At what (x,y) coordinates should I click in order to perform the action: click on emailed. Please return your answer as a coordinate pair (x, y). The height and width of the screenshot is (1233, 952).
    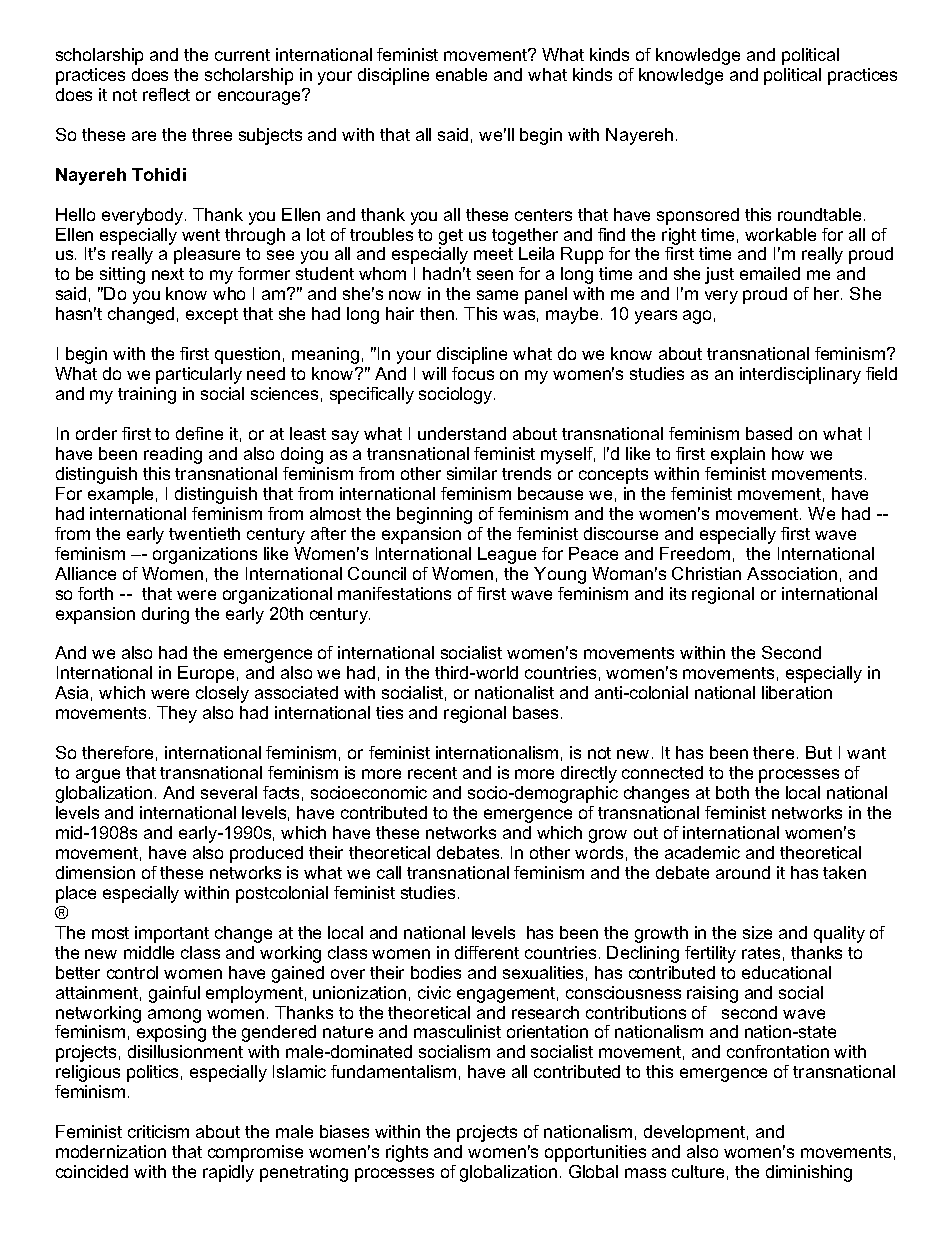
    Looking at the image, I should click on (770, 273).
